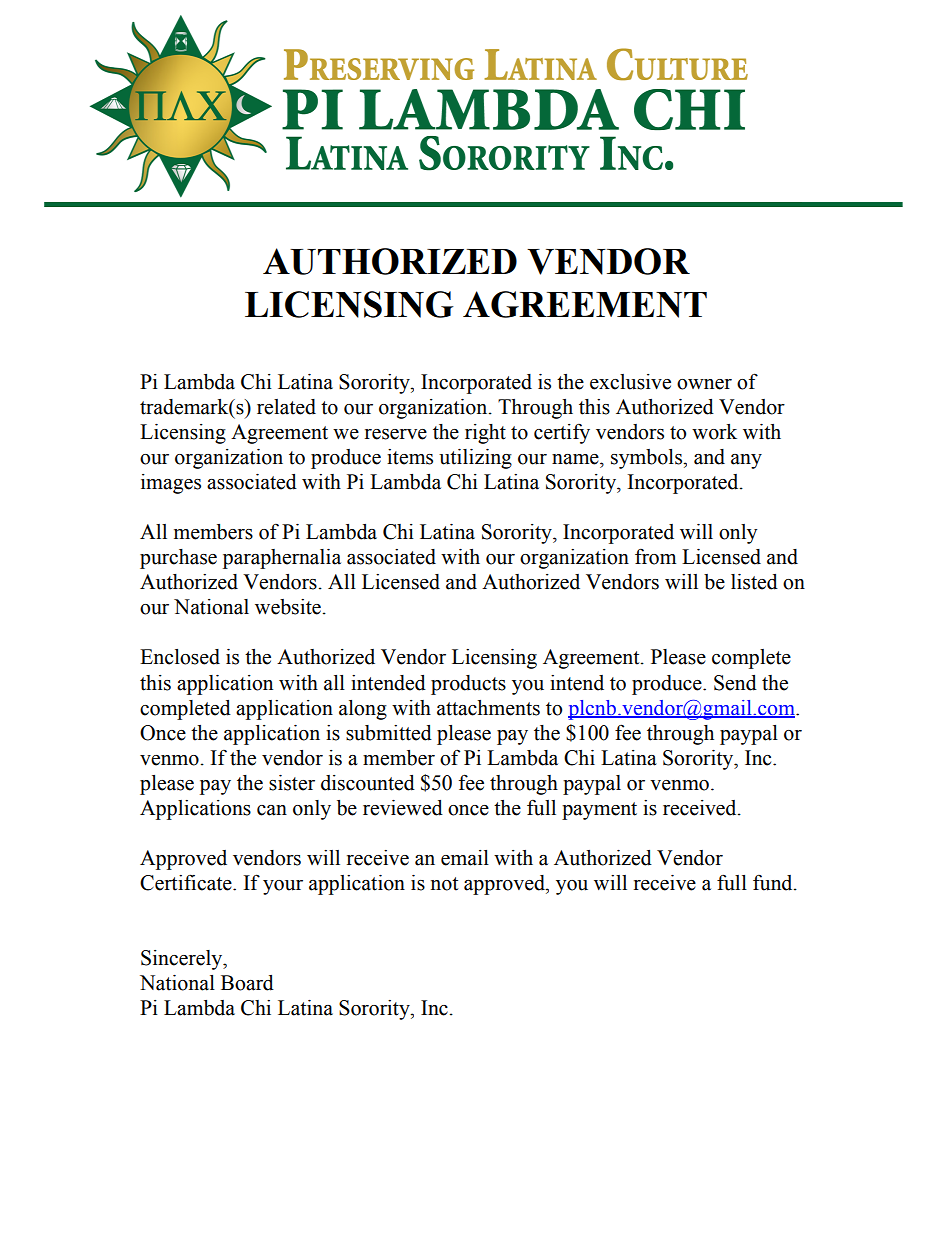 This document has width=952, height=1233. I want to click on Send, so click(735, 683).
